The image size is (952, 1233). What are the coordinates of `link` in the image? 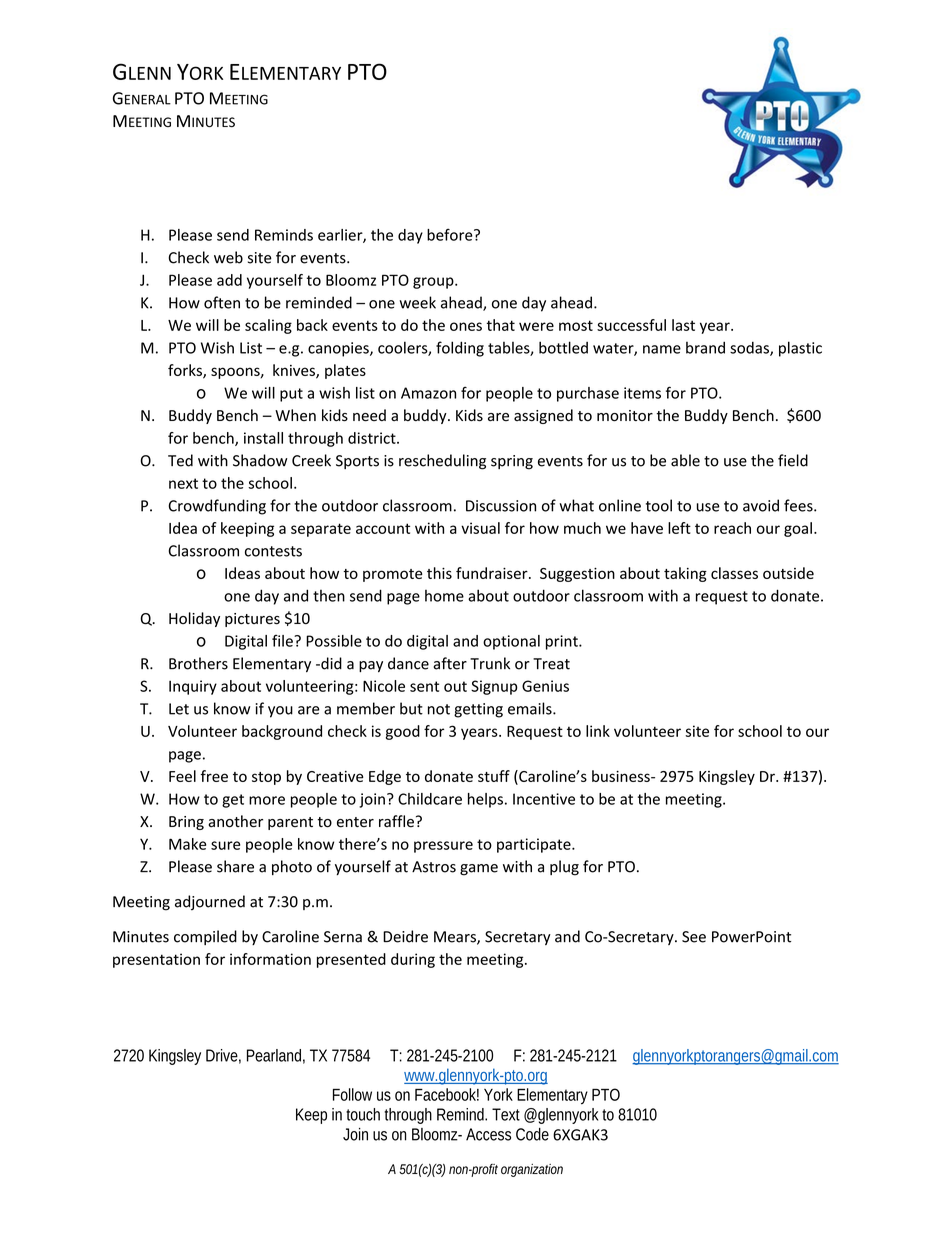 It's located at (598, 731).
